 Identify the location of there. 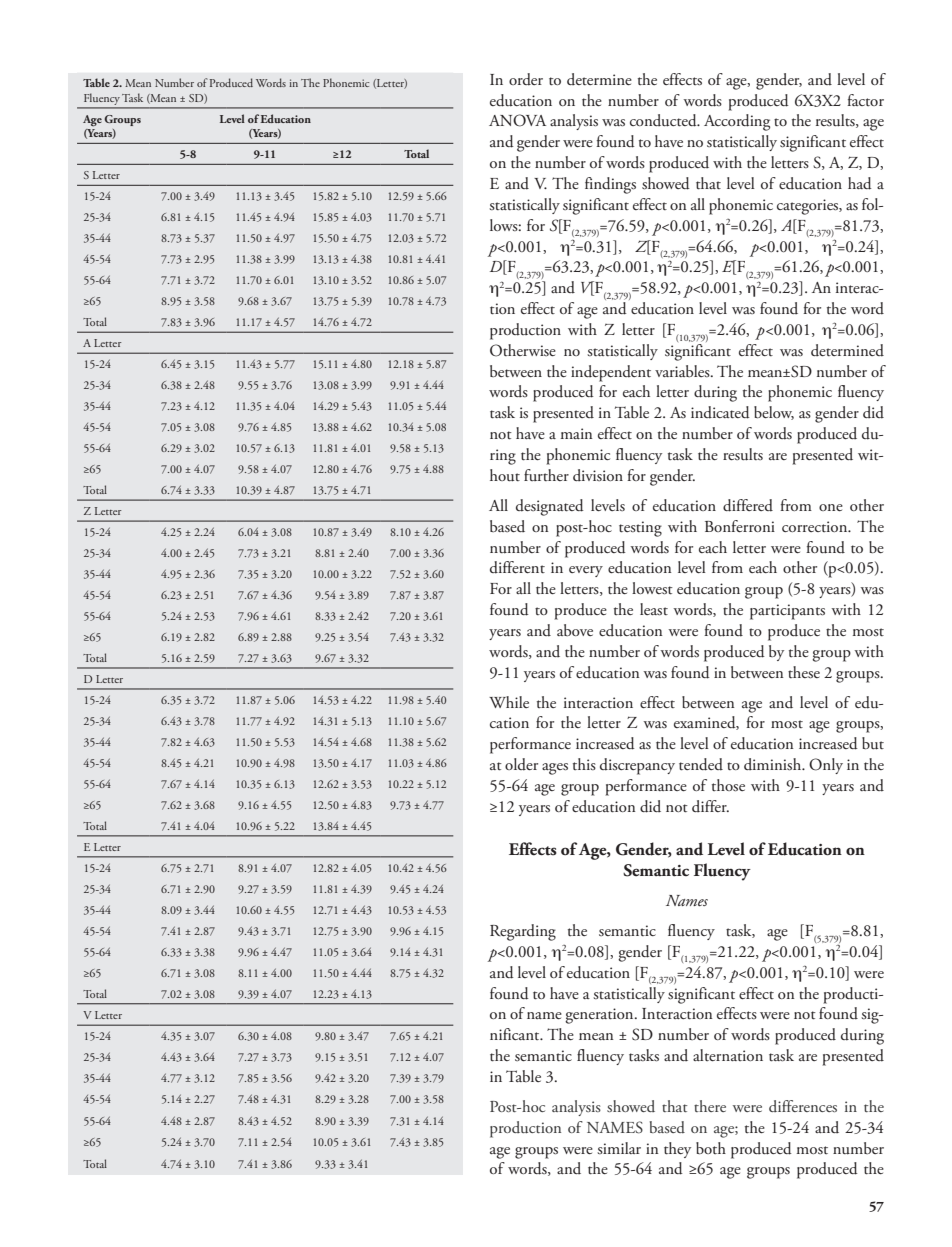
(710, 1106).
